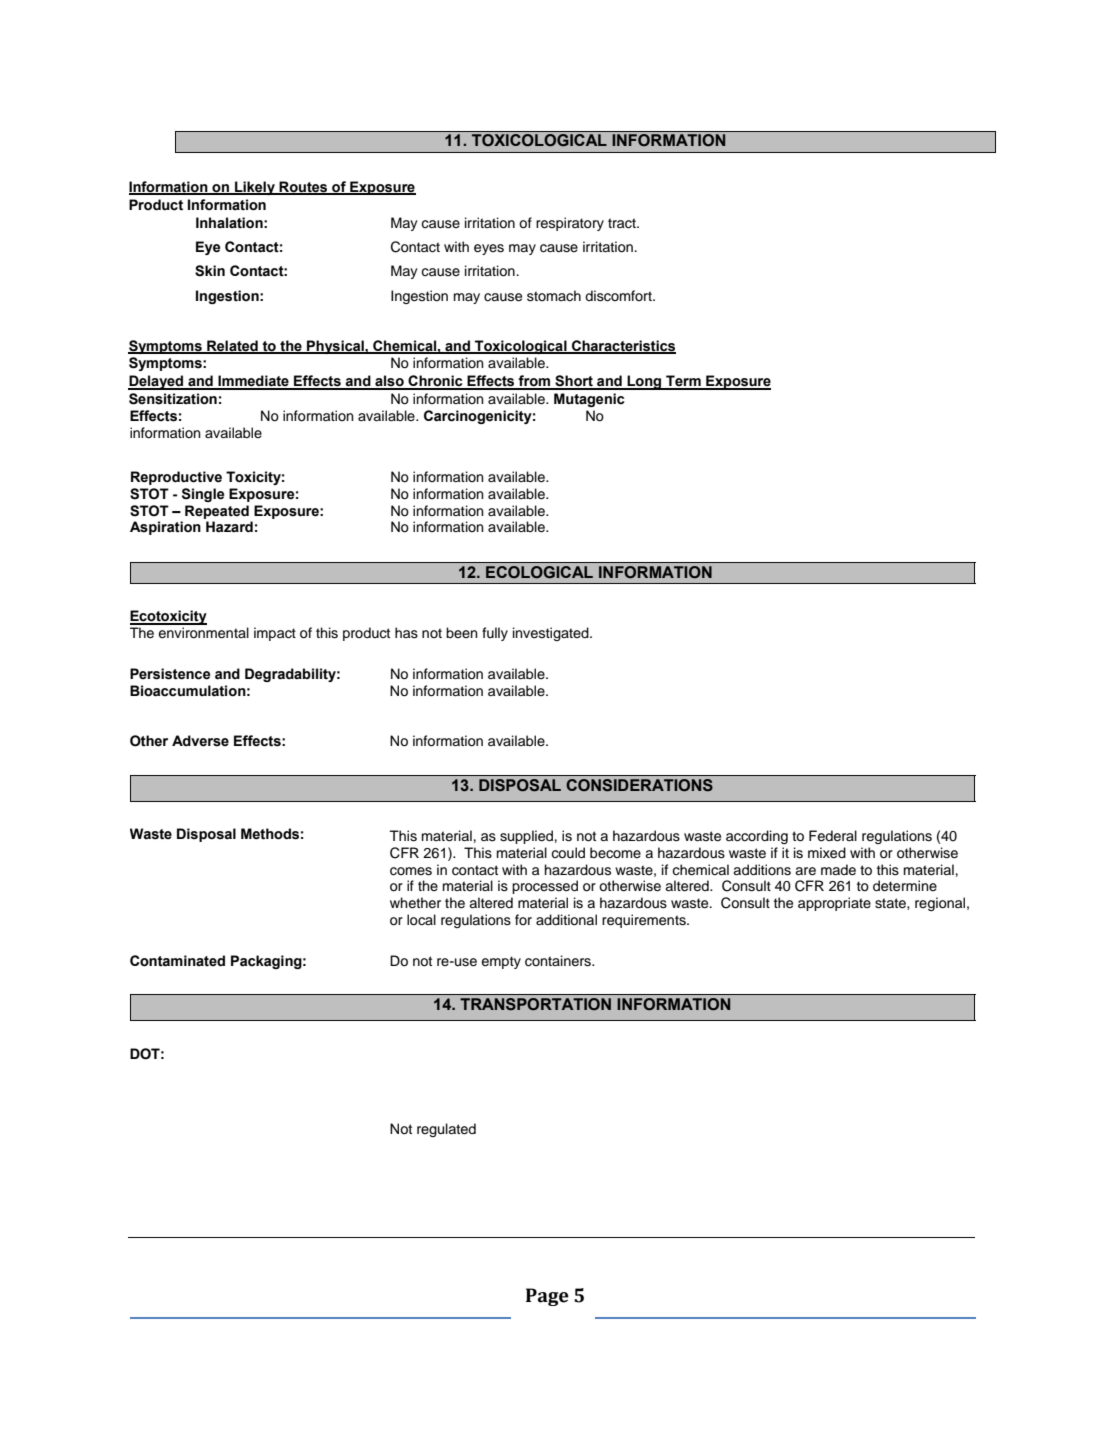  Describe the element at coordinates (200, 741) in the document. I see `Adverse` at that location.
